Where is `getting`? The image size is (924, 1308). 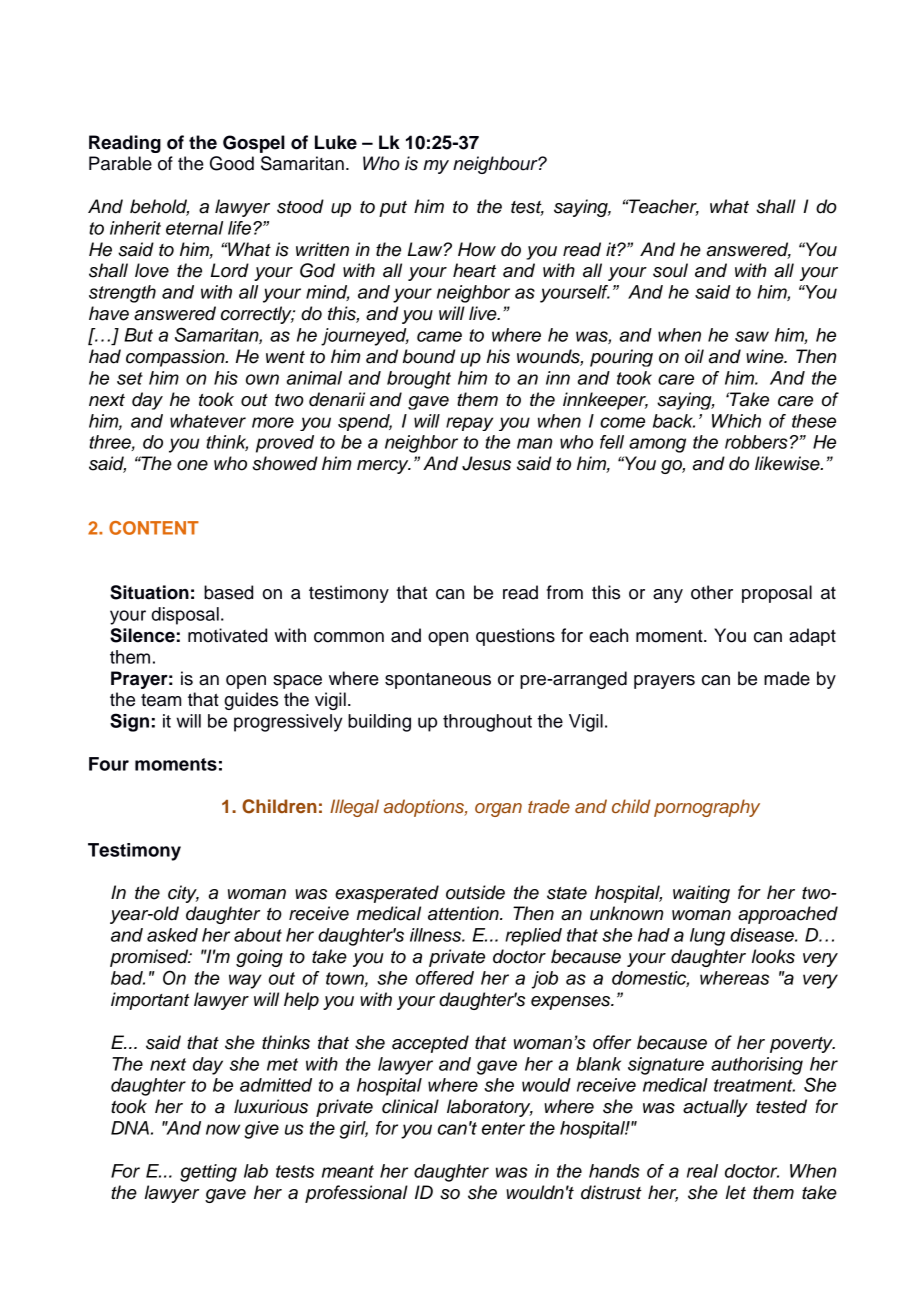
getting is located at coordinates (208, 1173).
